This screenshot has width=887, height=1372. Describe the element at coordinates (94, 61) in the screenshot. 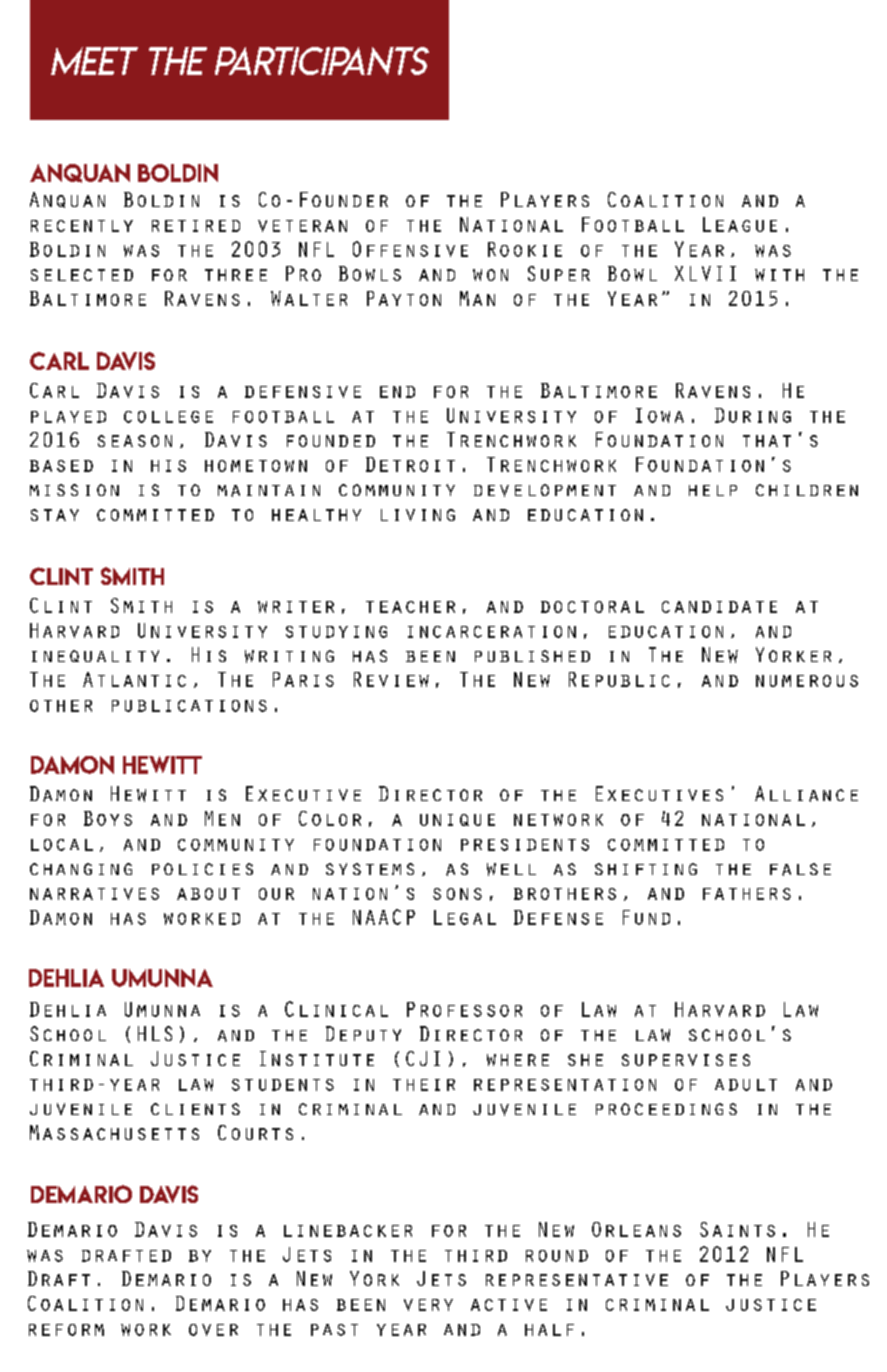

I see `meet` at that location.
